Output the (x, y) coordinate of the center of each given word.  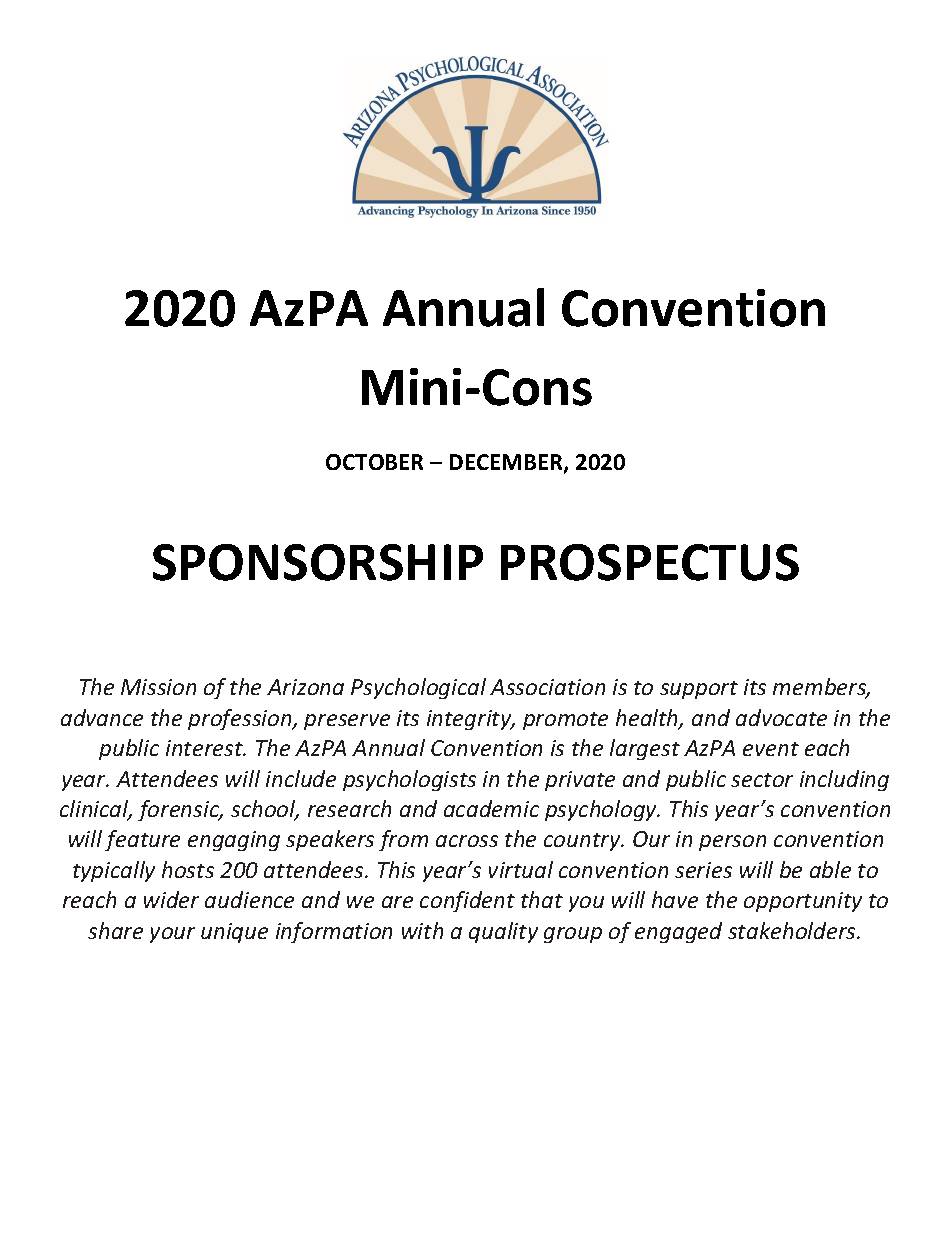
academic (491, 808)
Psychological (418, 688)
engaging (234, 841)
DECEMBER (507, 463)
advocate (781, 717)
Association (547, 687)
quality (503, 932)
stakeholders (793, 930)
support (699, 690)
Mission (158, 687)
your (172, 935)
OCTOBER (374, 462)
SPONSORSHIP (318, 562)
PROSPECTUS (650, 562)
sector (762, 780)
